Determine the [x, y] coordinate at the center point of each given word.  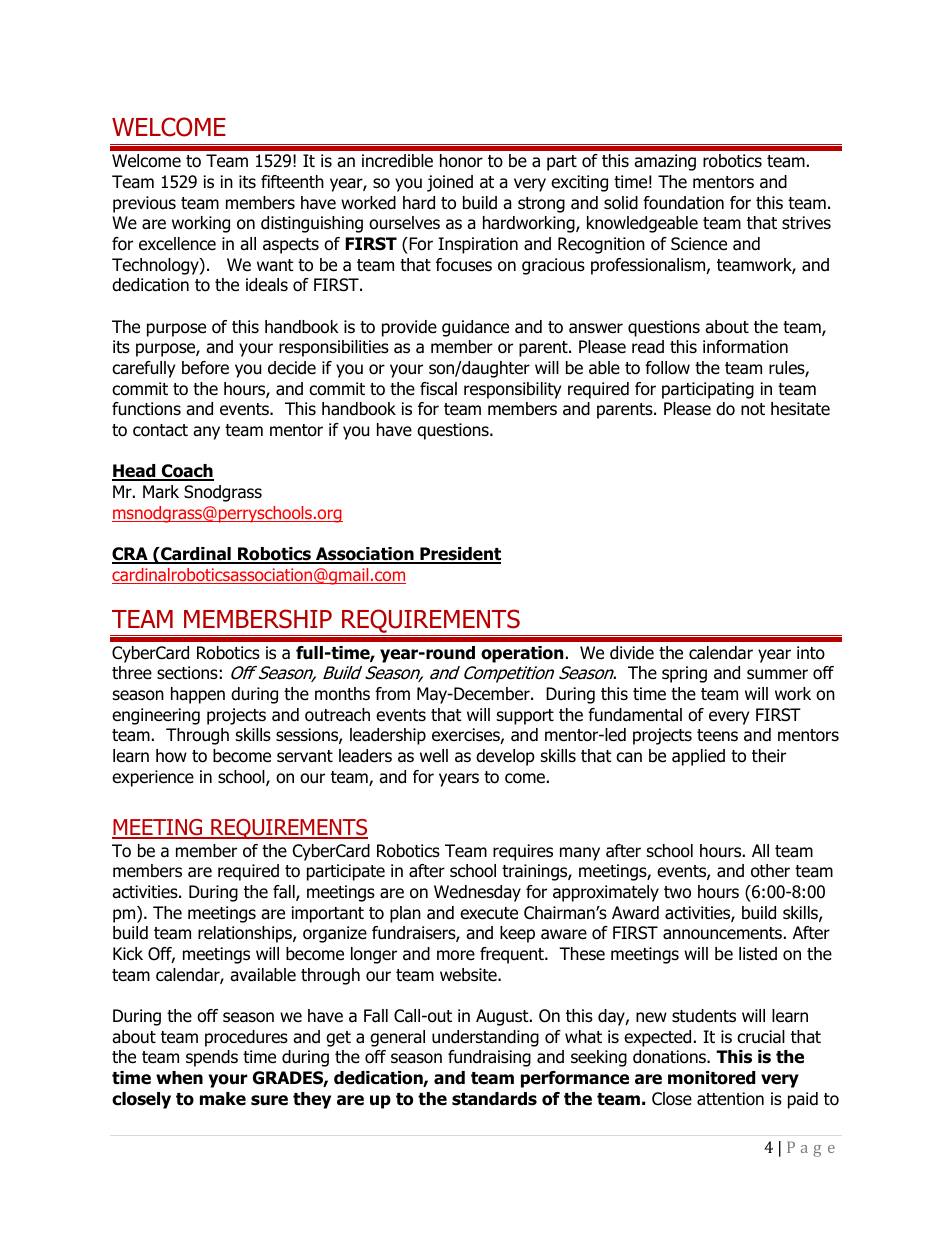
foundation [683, 203]
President [459, 555]
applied [698, 757]
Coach [187, 472]
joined [450, 183]
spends [212, 1058]
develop [505, 757]
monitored [711, 1078]
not [753, 409]
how [171, 756]
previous [144, 204]
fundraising [489, 1058]
